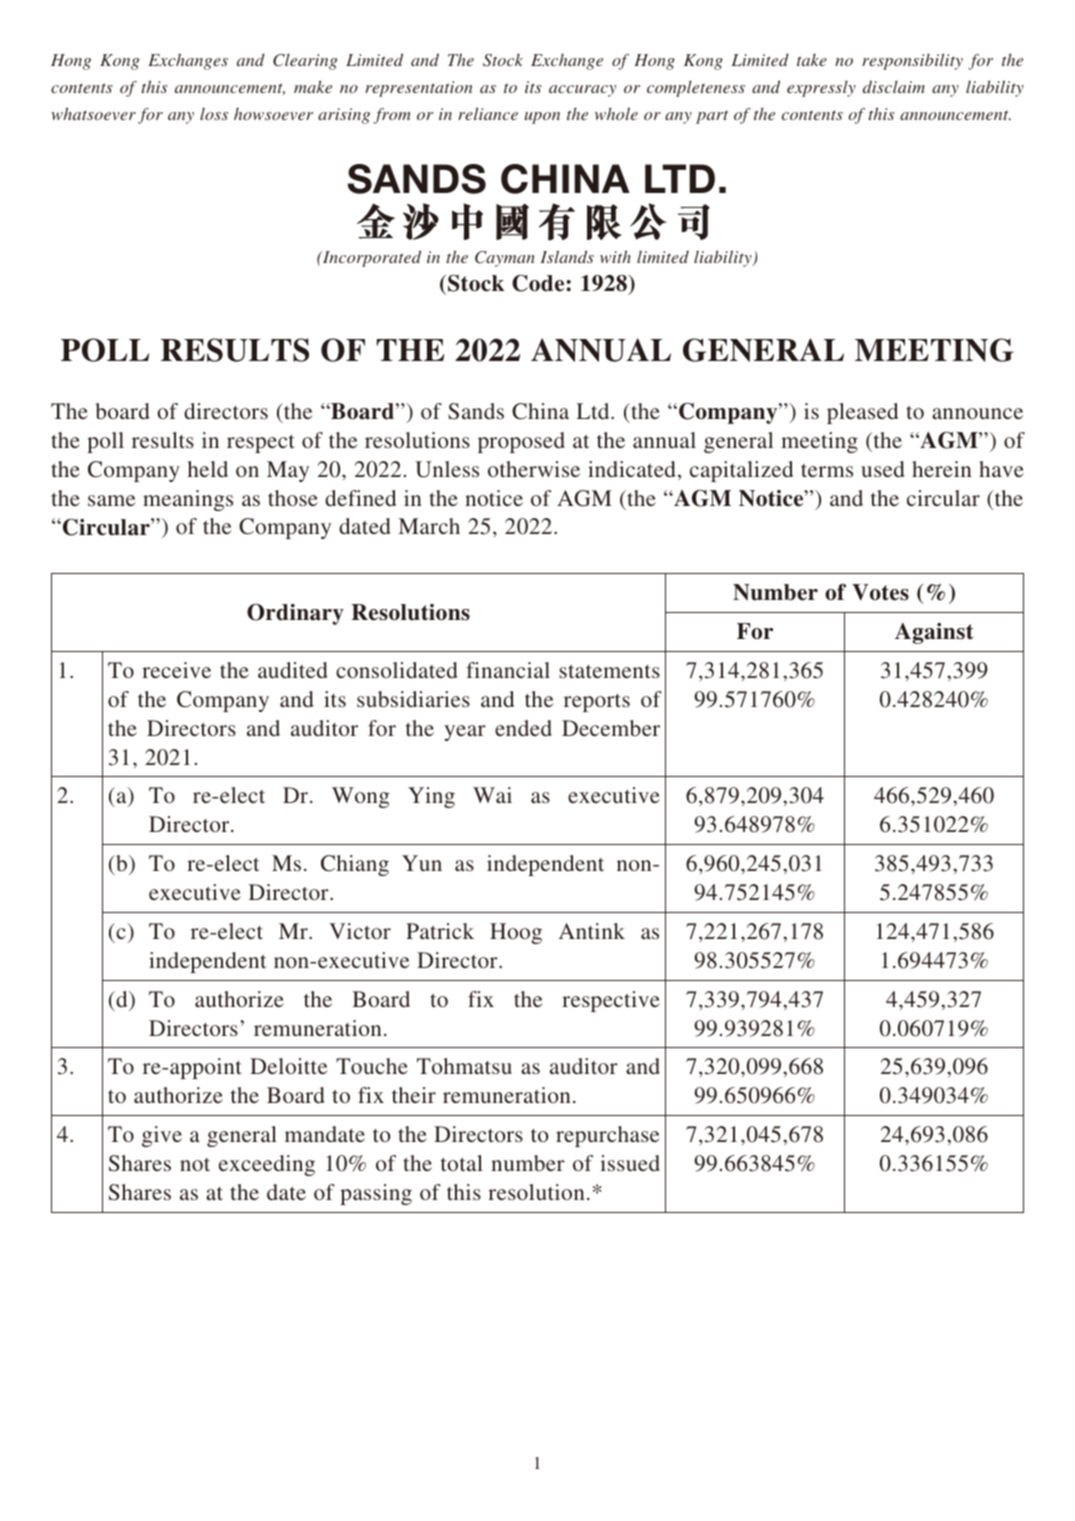 This screenshot has height=1521, width=1075. Describe the element at coordinates (582, 91) in the screenshot. I see `accuracy` at that location.
